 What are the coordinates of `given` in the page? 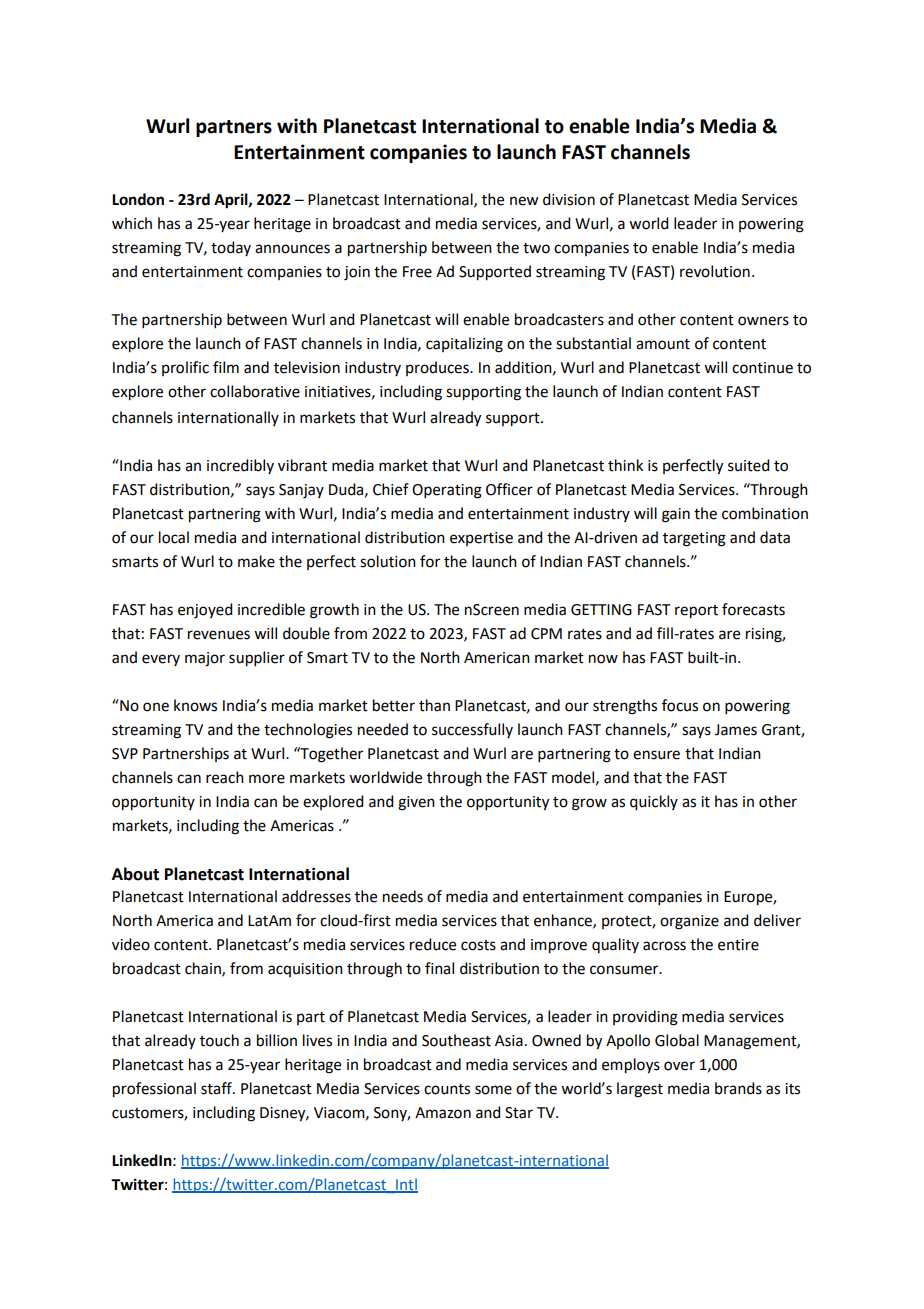 It's located at (416, 803).
